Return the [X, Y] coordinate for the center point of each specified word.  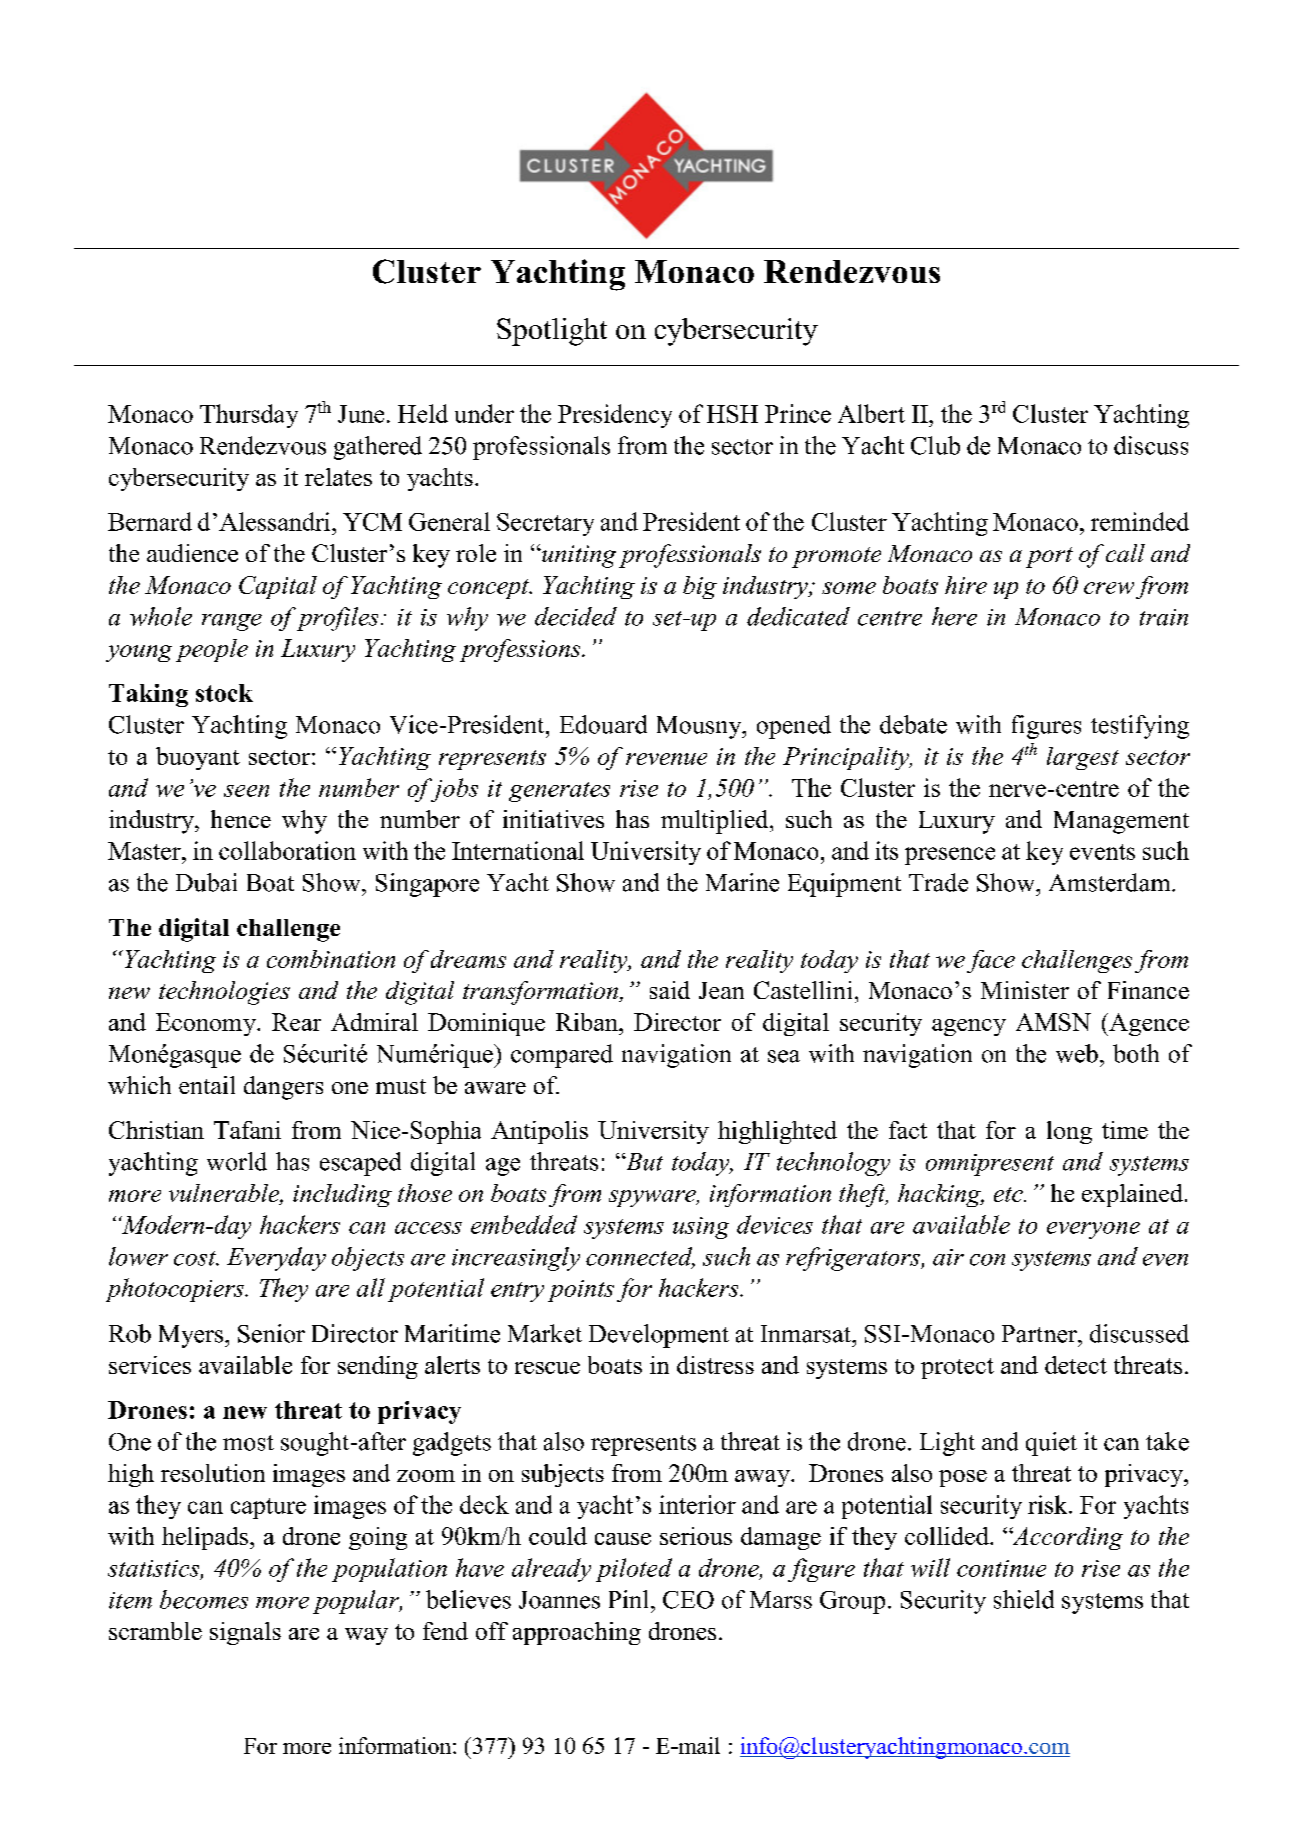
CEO [688, 1600]
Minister [1025, 990]
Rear [296, 1022]
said [670, 990]
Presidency [615, 416]
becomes [204, 1599]
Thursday [249, 416]
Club [935, 445]
